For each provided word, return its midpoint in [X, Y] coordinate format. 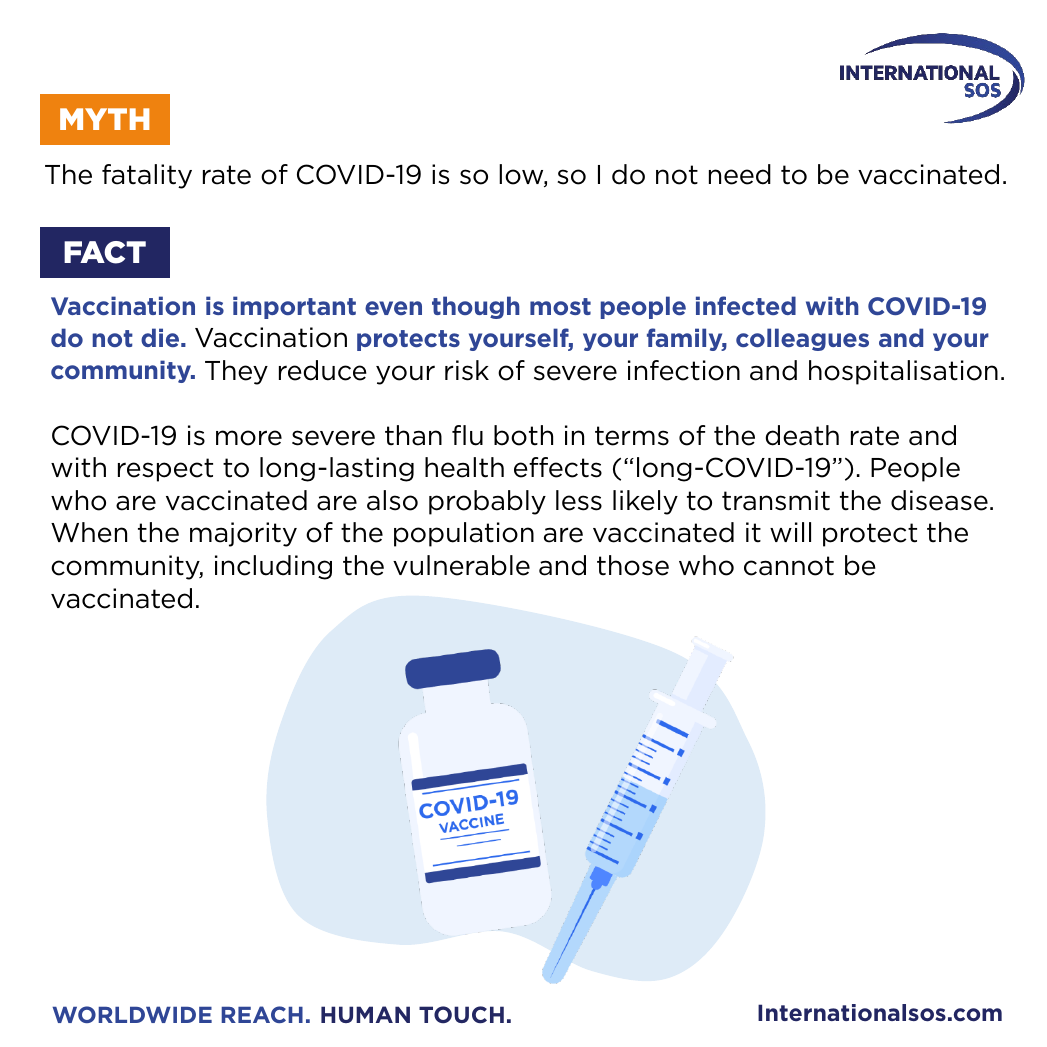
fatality [147, 176]
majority [243, 534]
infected [746, 305]
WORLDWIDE [132, 1014]
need [740, 174]
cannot [789, 566]
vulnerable [461, 565]
